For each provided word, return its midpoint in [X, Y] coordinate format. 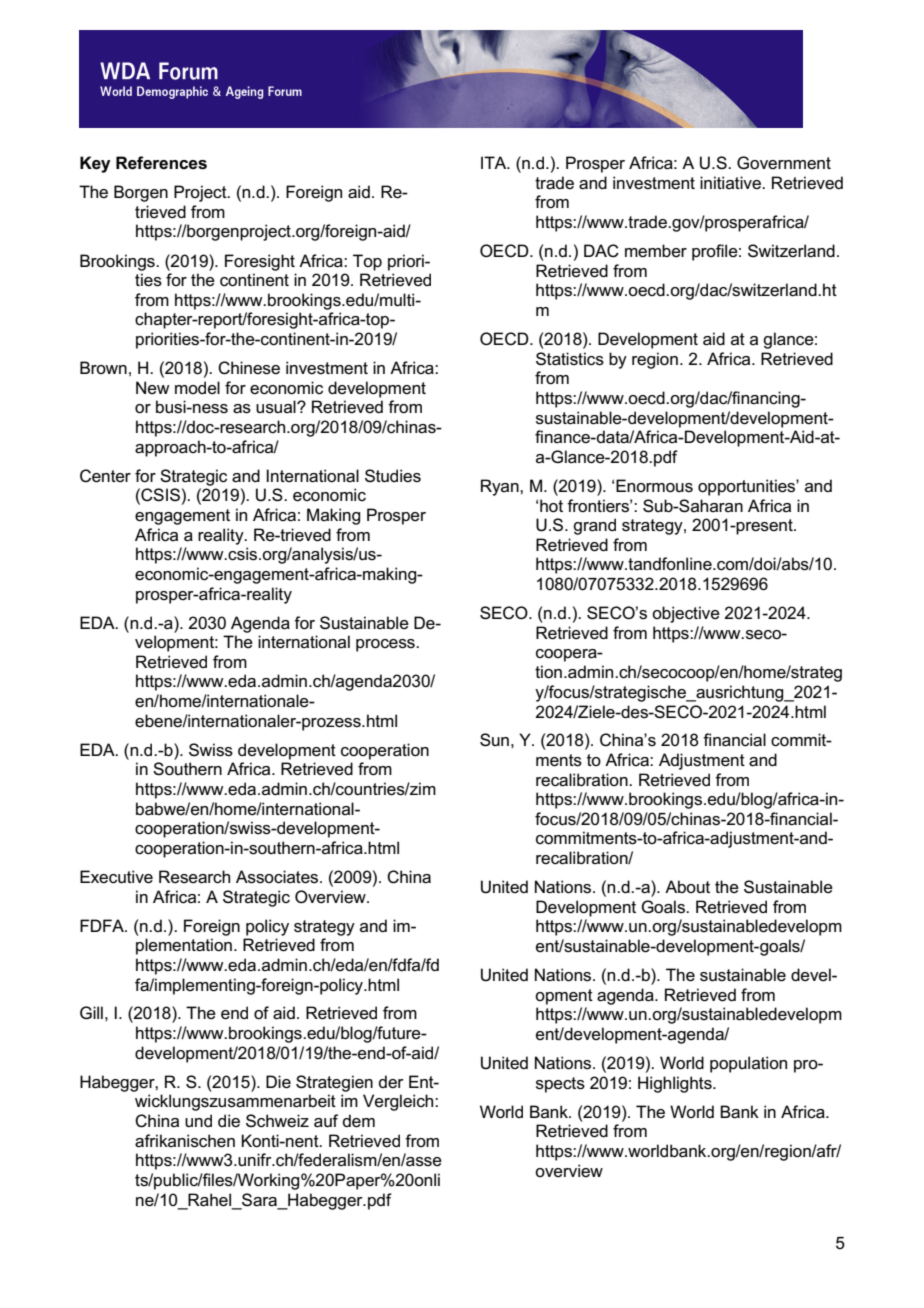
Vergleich [399, 1102]
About [687, 886]
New [153, 388]
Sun [494, 740]
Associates [278, 877]
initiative [731, 182]
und [198, 1120]
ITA [495, 162]
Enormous [654, 486]
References [161, 163]
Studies [393, 476]
